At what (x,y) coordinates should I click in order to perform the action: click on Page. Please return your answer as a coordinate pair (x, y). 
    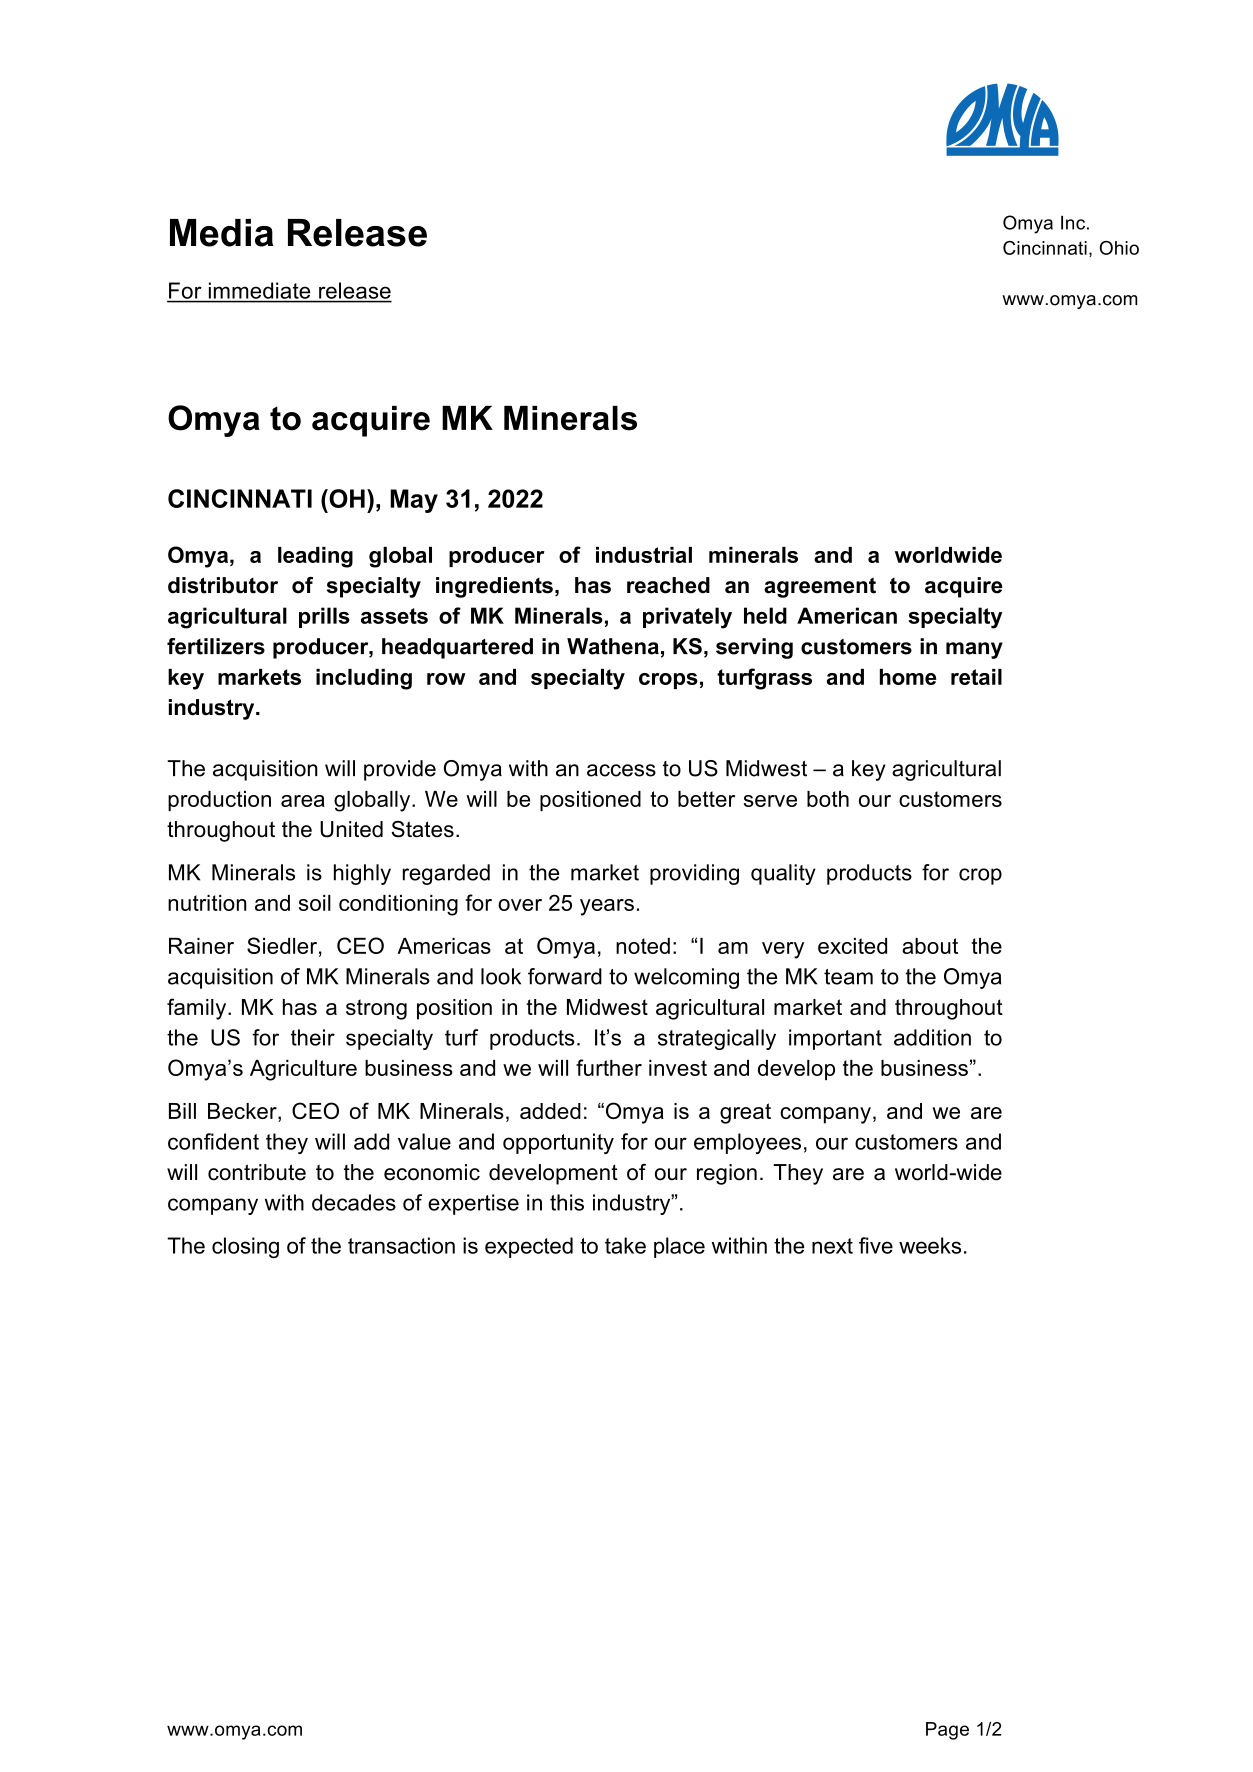
    Looking at the image, I should click on (947, 1731).
